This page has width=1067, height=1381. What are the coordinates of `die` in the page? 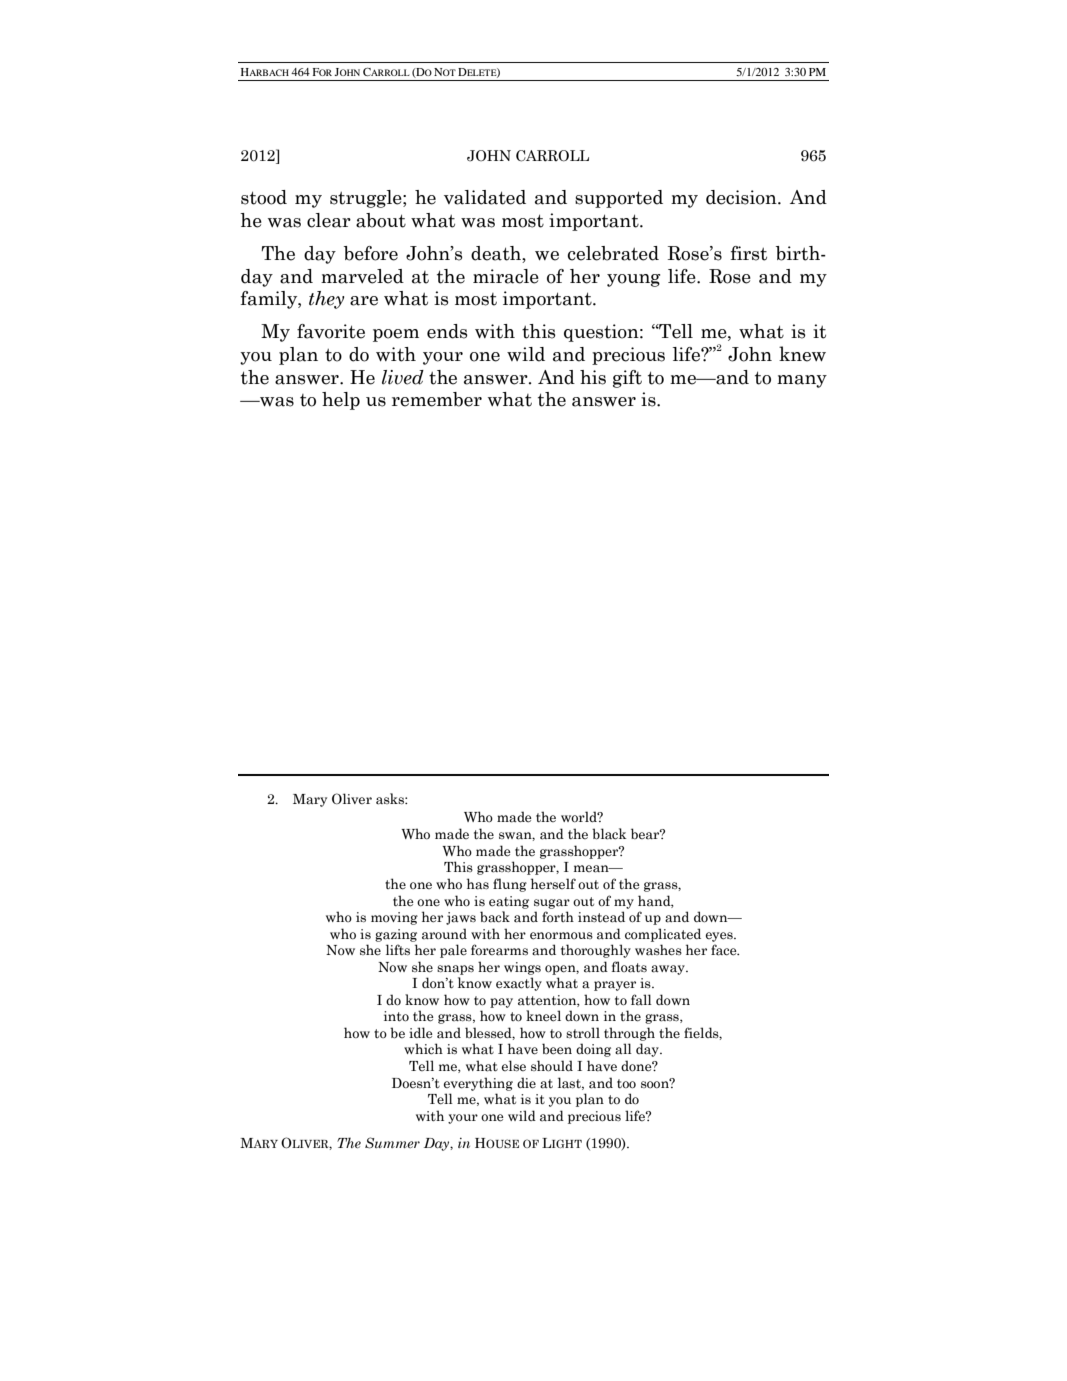 It's located at (526, 1083).
